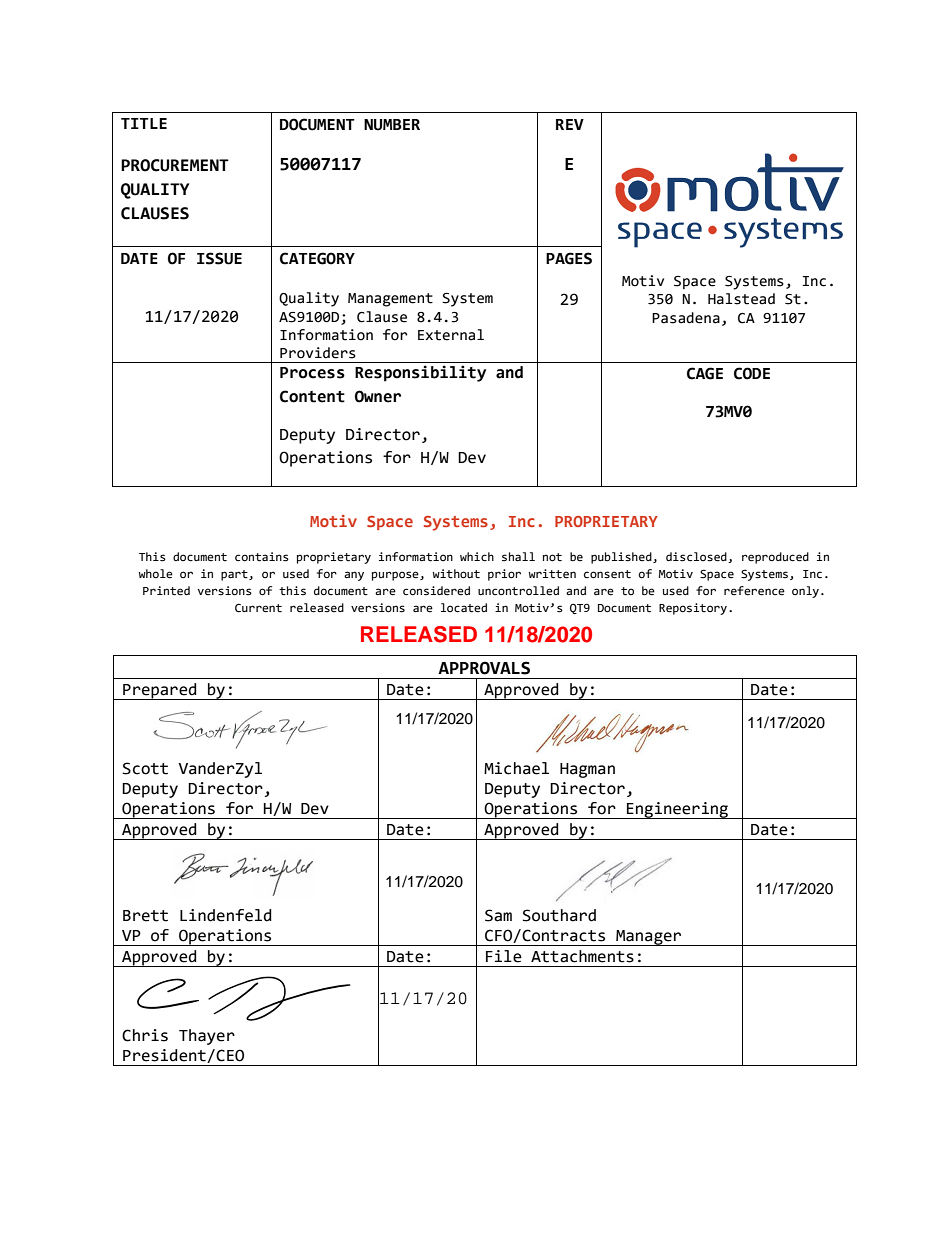  What do you see at coordinates (392, 125) in the screenshot?
I see `NUMBER` at bounding box center [392, 125].
